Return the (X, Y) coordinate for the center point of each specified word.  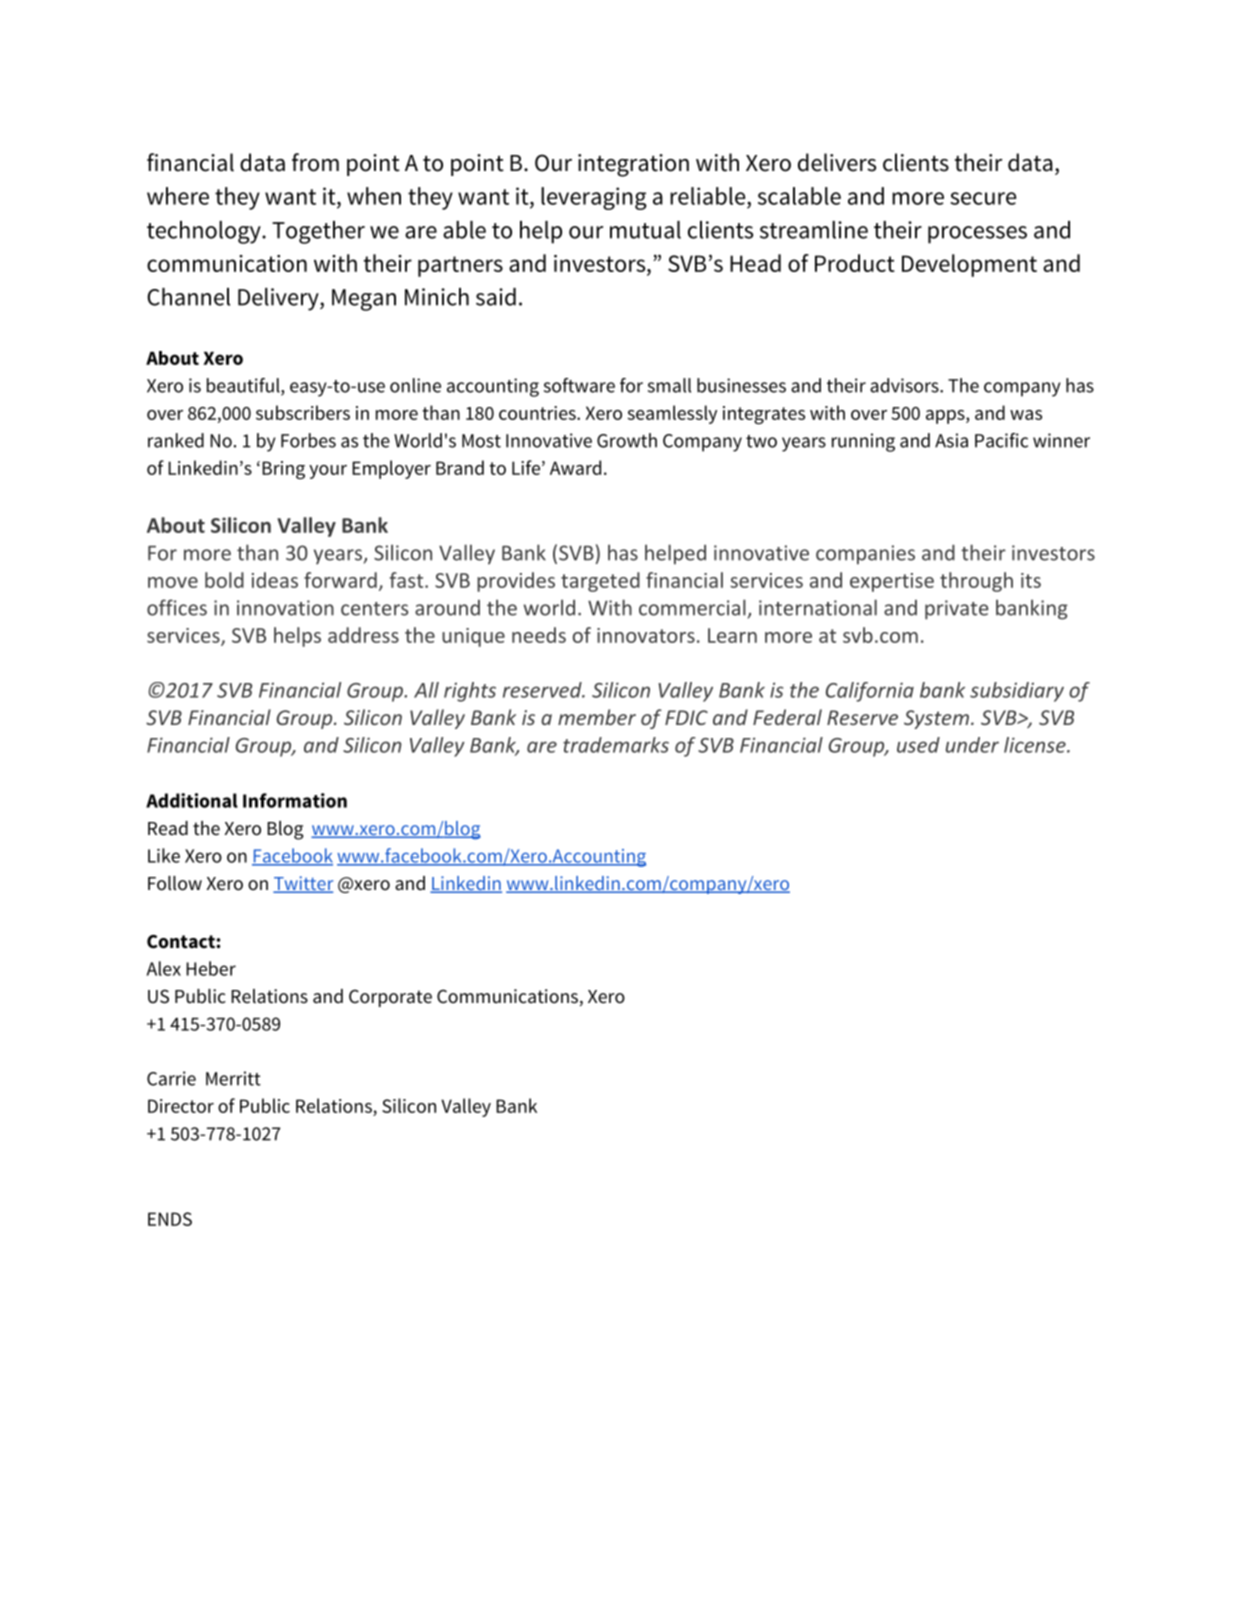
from (315, 162)
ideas (275, 580)
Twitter (303, 884)
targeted (600, 582)
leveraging (594, 198)
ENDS (170, 1219)
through (976, 582)
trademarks (616, 745)
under (972, 745)
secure (983, 198)
